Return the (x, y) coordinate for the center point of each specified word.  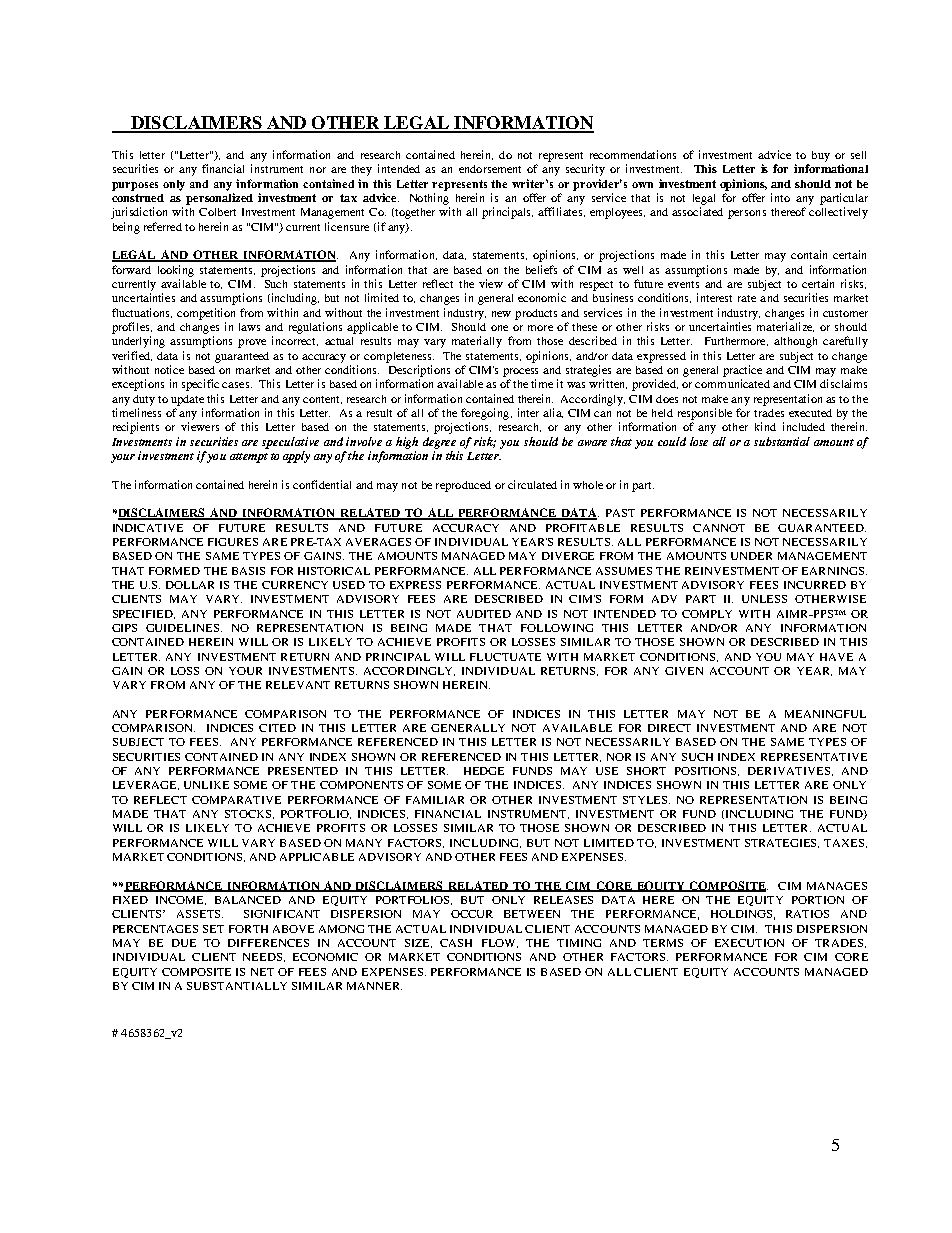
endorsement (490, 169)
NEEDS (262, 957)
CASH (456, 943)
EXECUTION (749, 943)
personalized (219, 199)
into (780, 197)
